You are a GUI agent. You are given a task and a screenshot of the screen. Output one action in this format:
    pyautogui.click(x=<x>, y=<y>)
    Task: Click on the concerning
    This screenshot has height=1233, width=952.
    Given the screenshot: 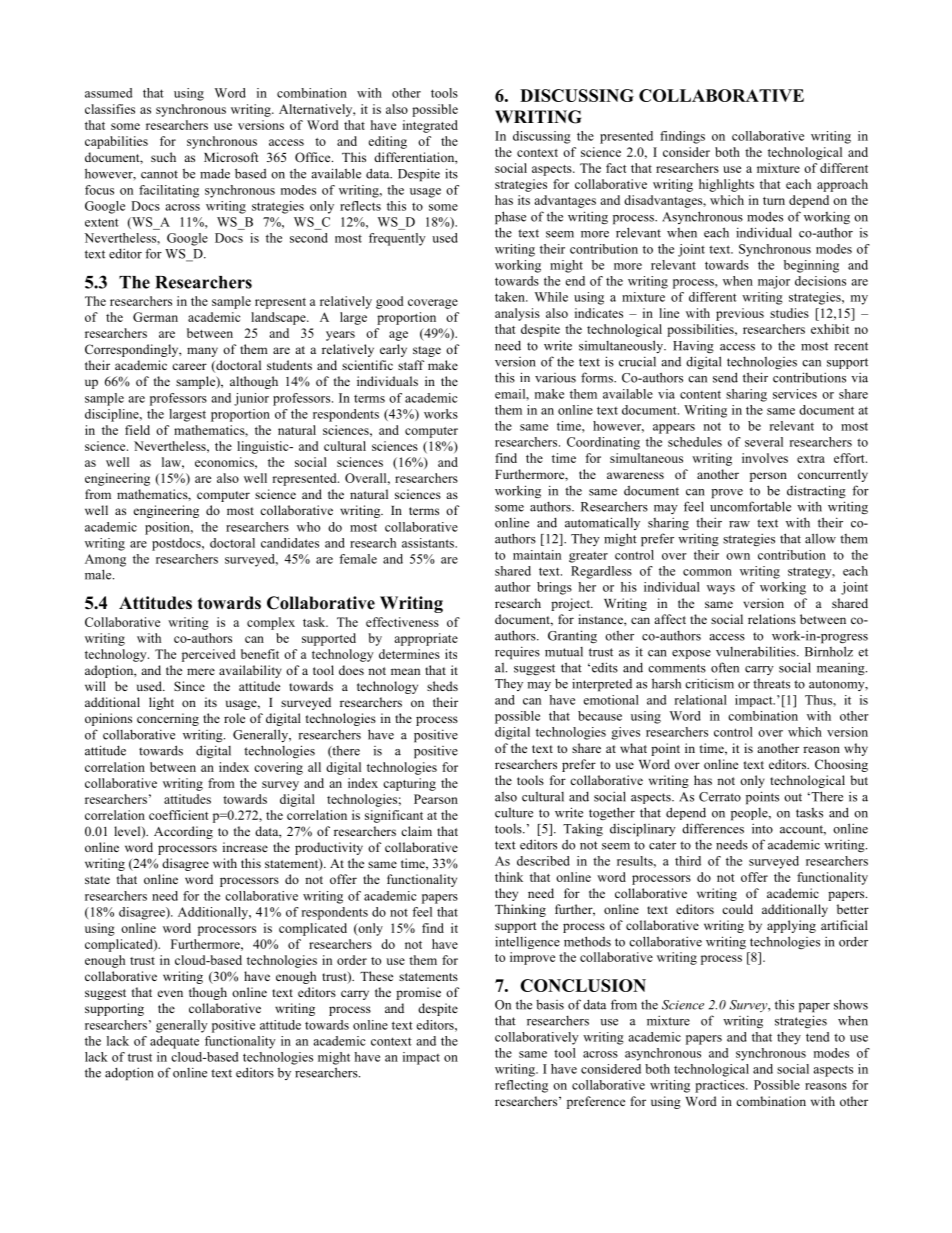 What is the action you would take?
    pyautogui.click(x=168, y=719)
